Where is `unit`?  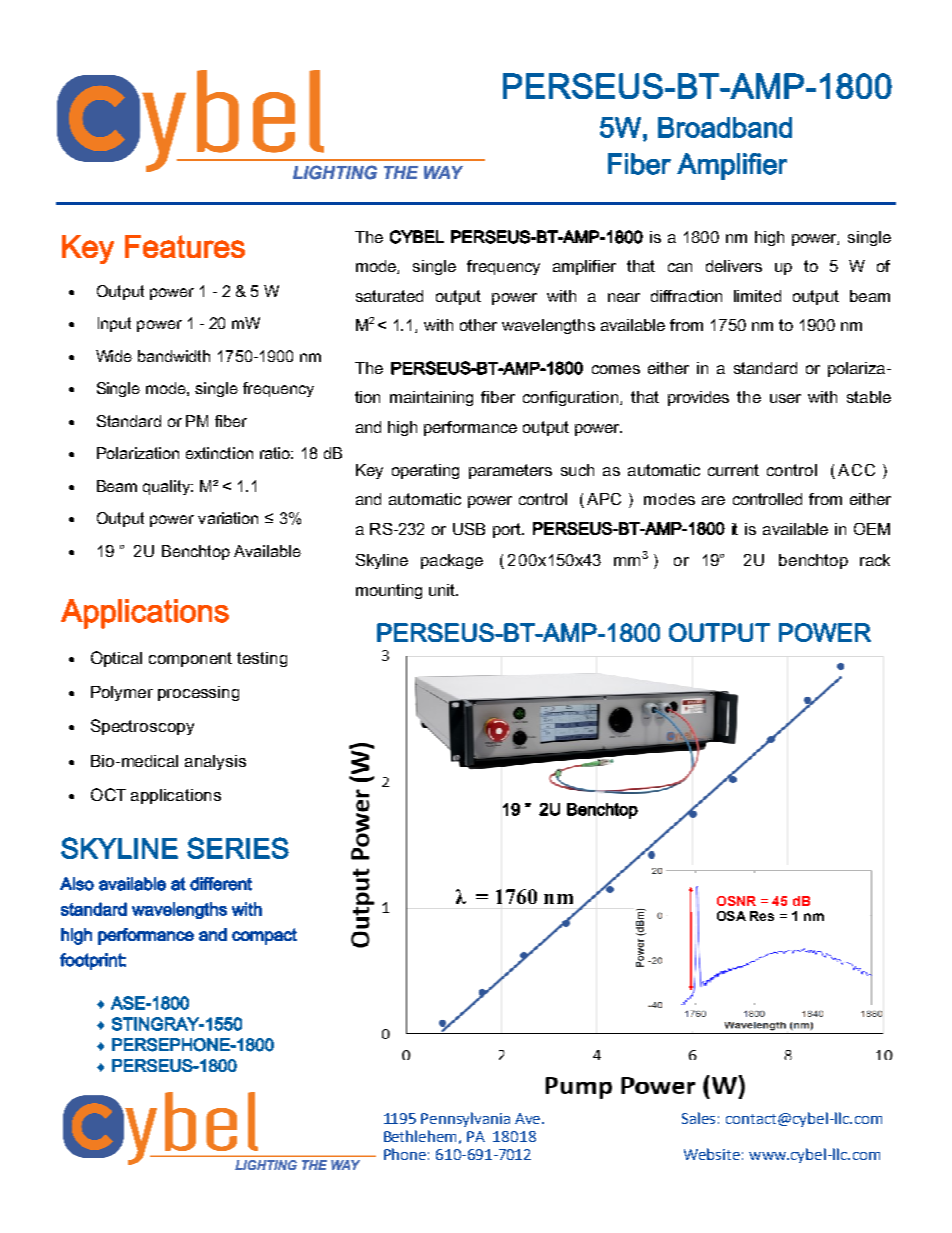 unit is located at coordinates (443, 590).
